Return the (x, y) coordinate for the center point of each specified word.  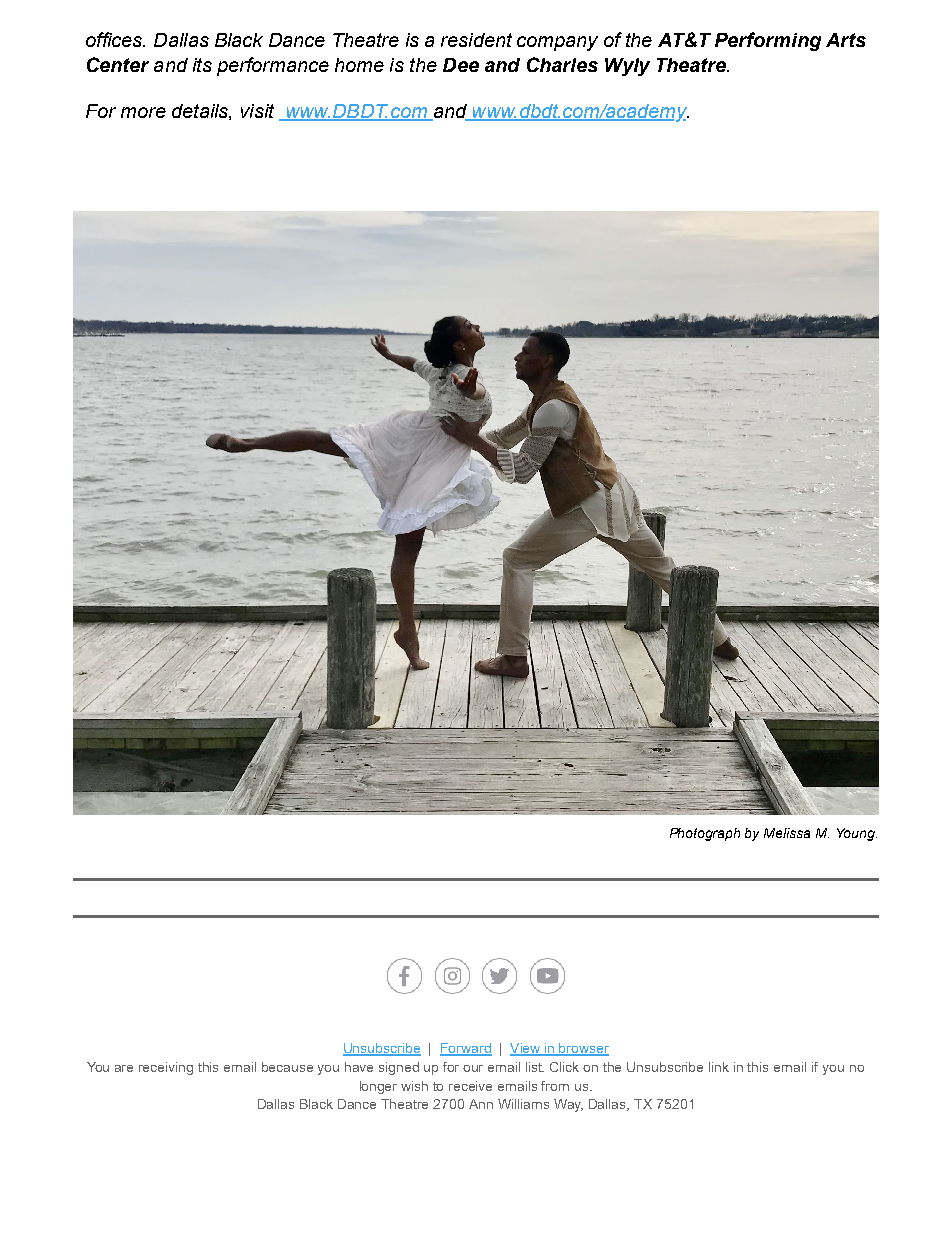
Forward (466, 1049)
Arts (846, 40)
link (719, 1067)
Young (857, 834)
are (124, 1068)
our (473, 1068)
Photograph (705, 834)
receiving (166, 1068)
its (202, 65)
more (143, 112)
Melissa (787, 833)
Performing (768, 41)
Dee (461, 65)
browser (583, 1049)
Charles (562, 64)
